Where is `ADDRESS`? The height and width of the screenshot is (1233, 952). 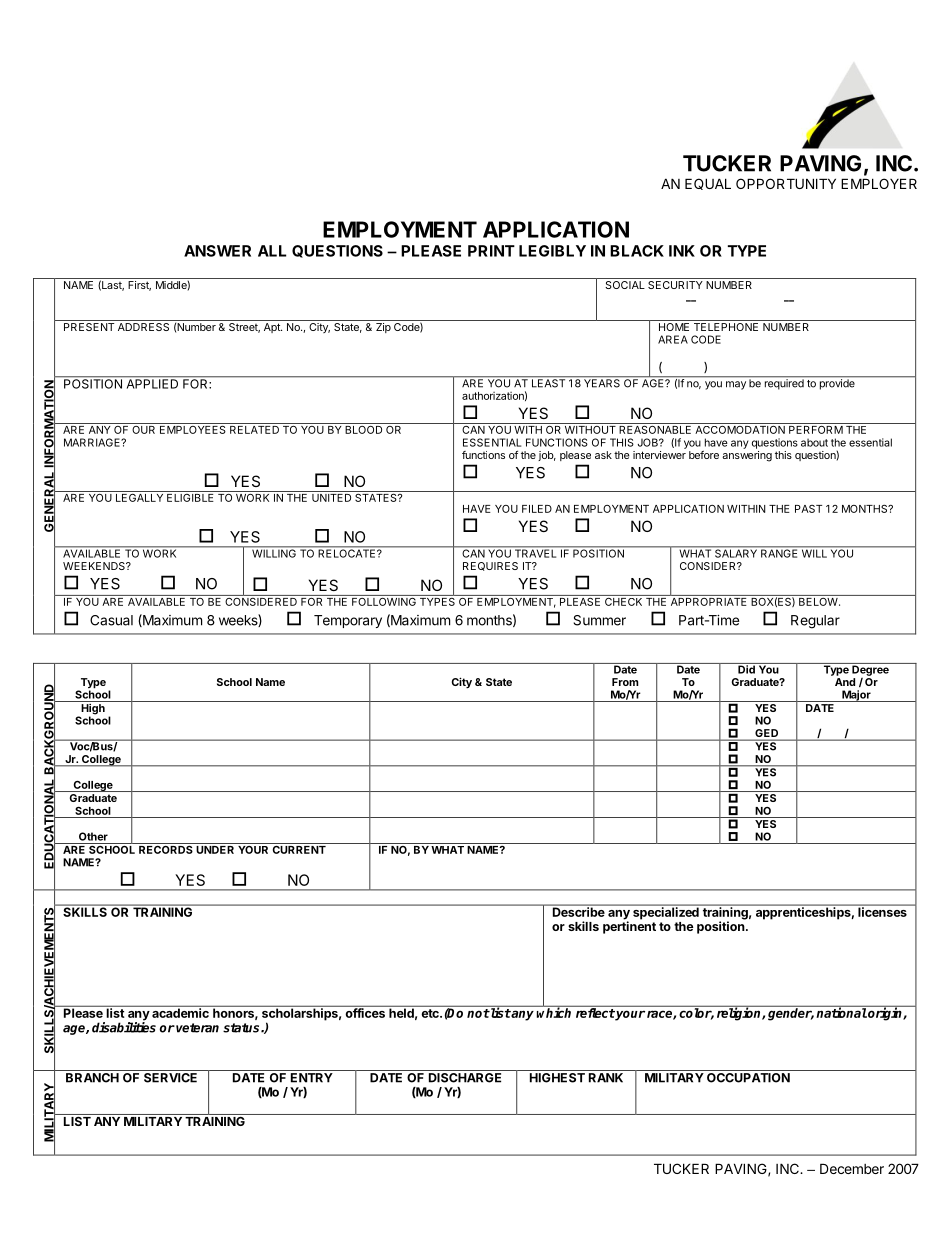 ADDRESS is located at coordinates (144, 325).
